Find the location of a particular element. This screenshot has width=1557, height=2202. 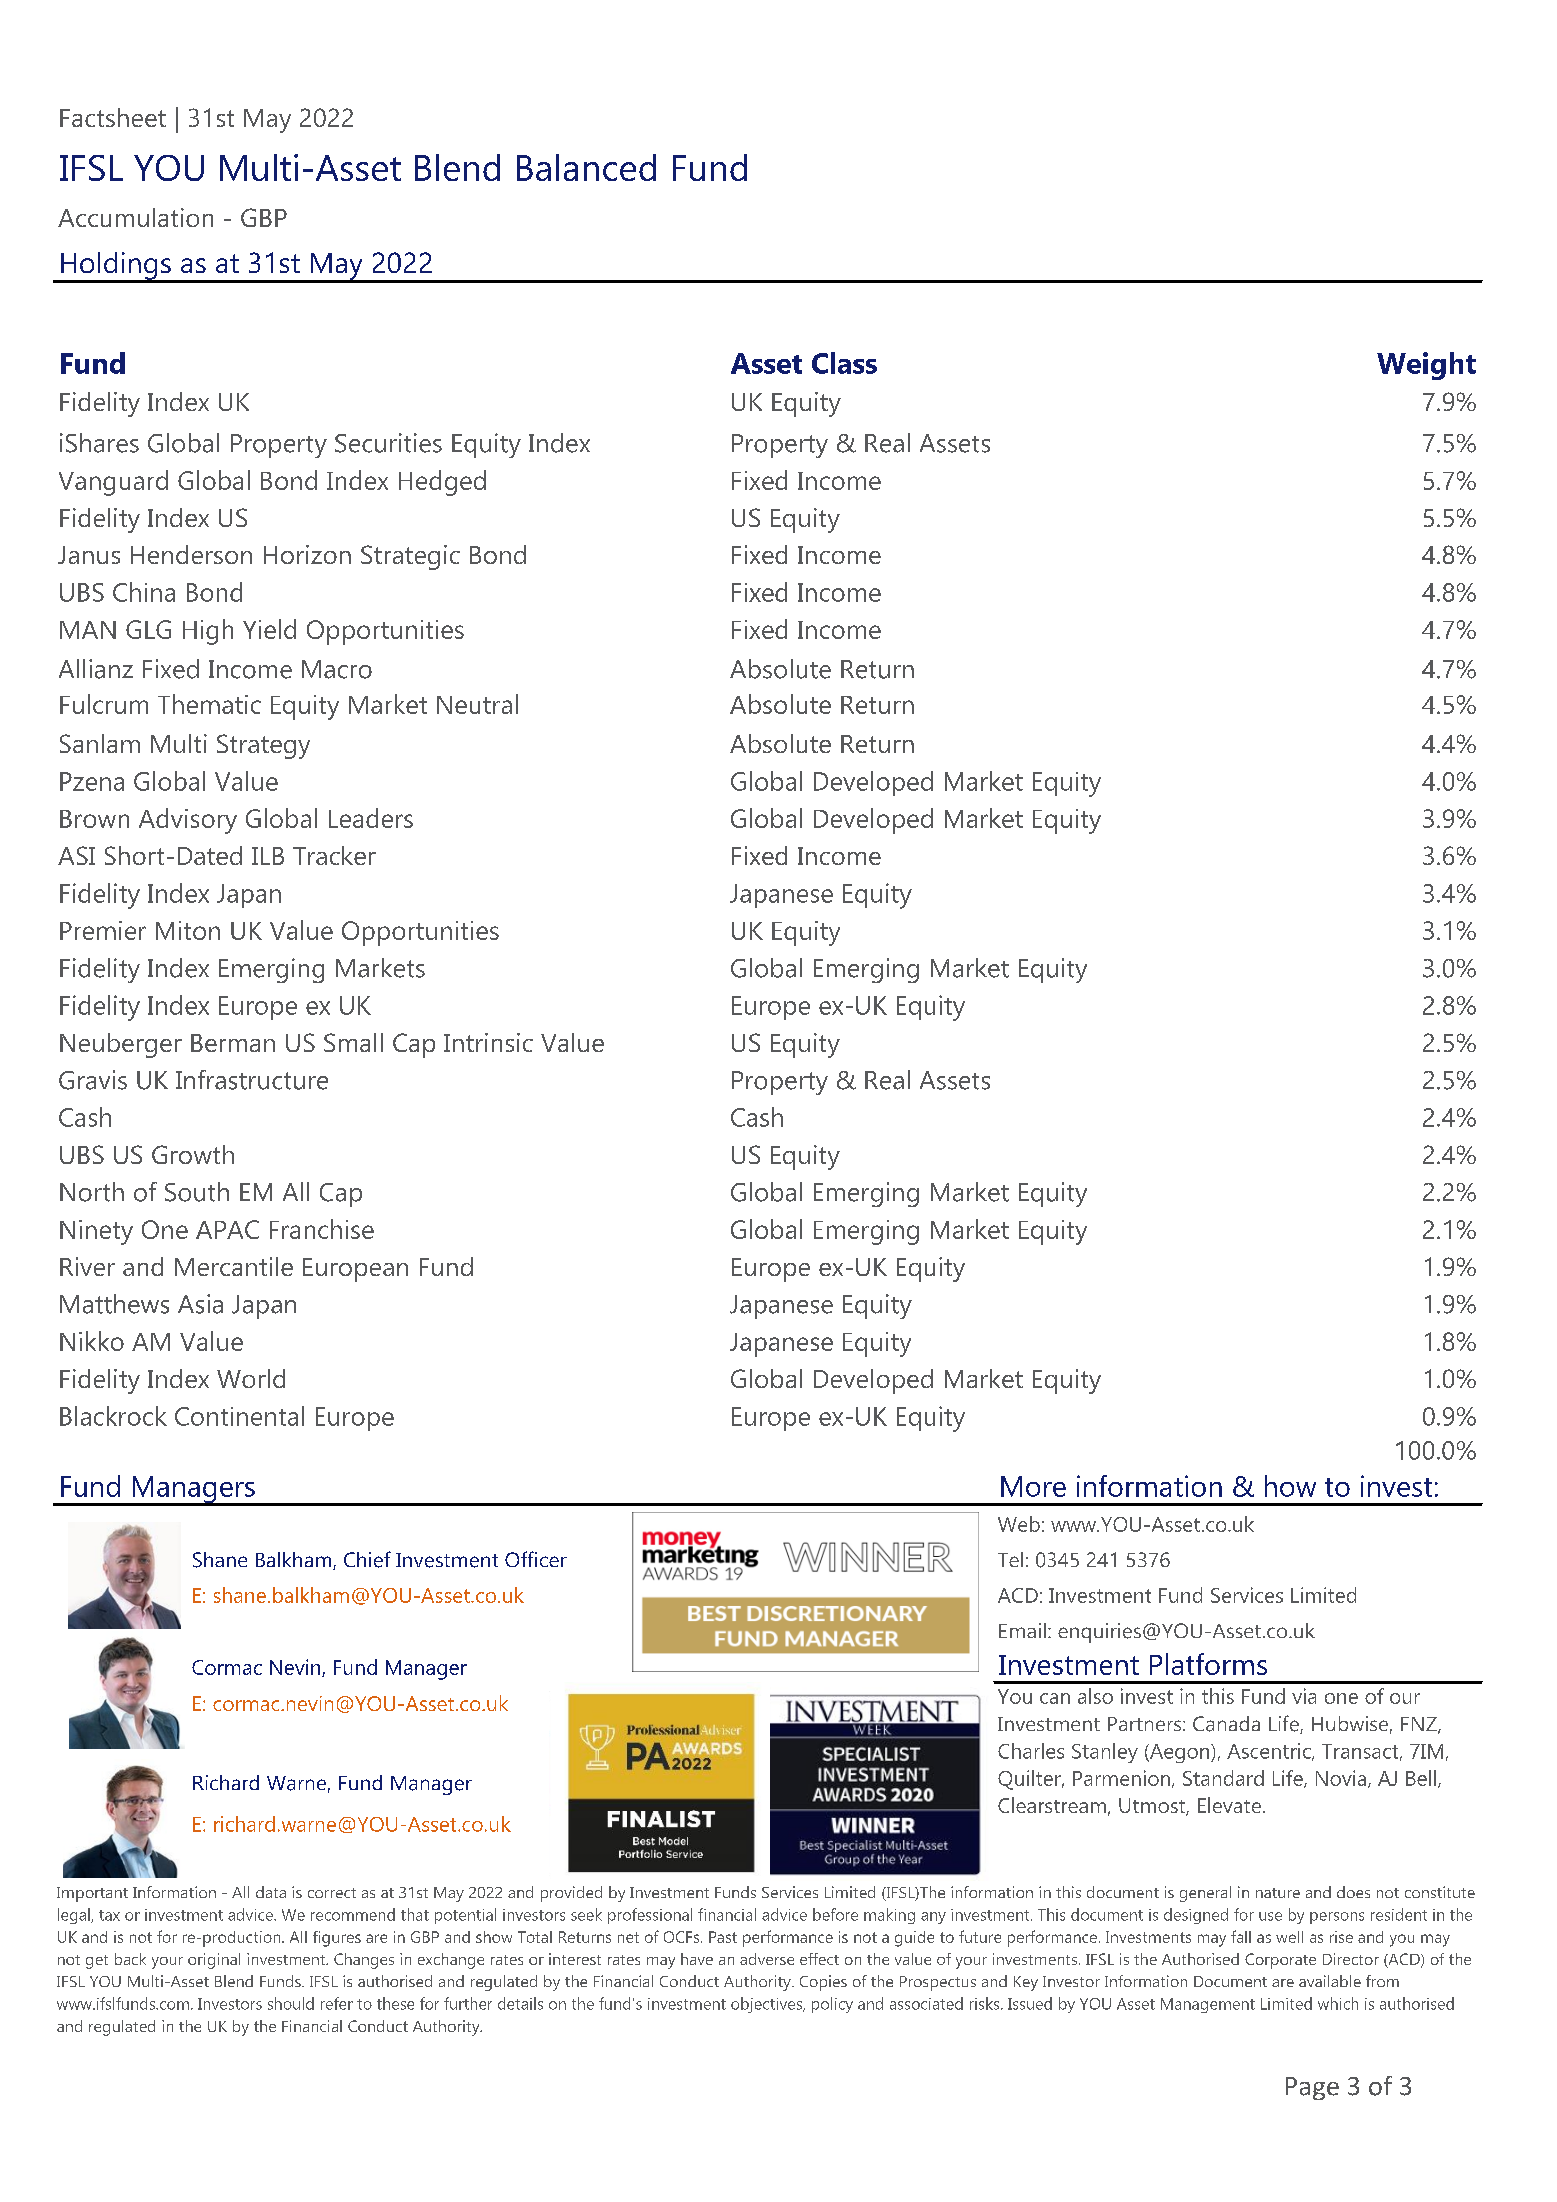

Weight is located at coordinates (1426, 366).
